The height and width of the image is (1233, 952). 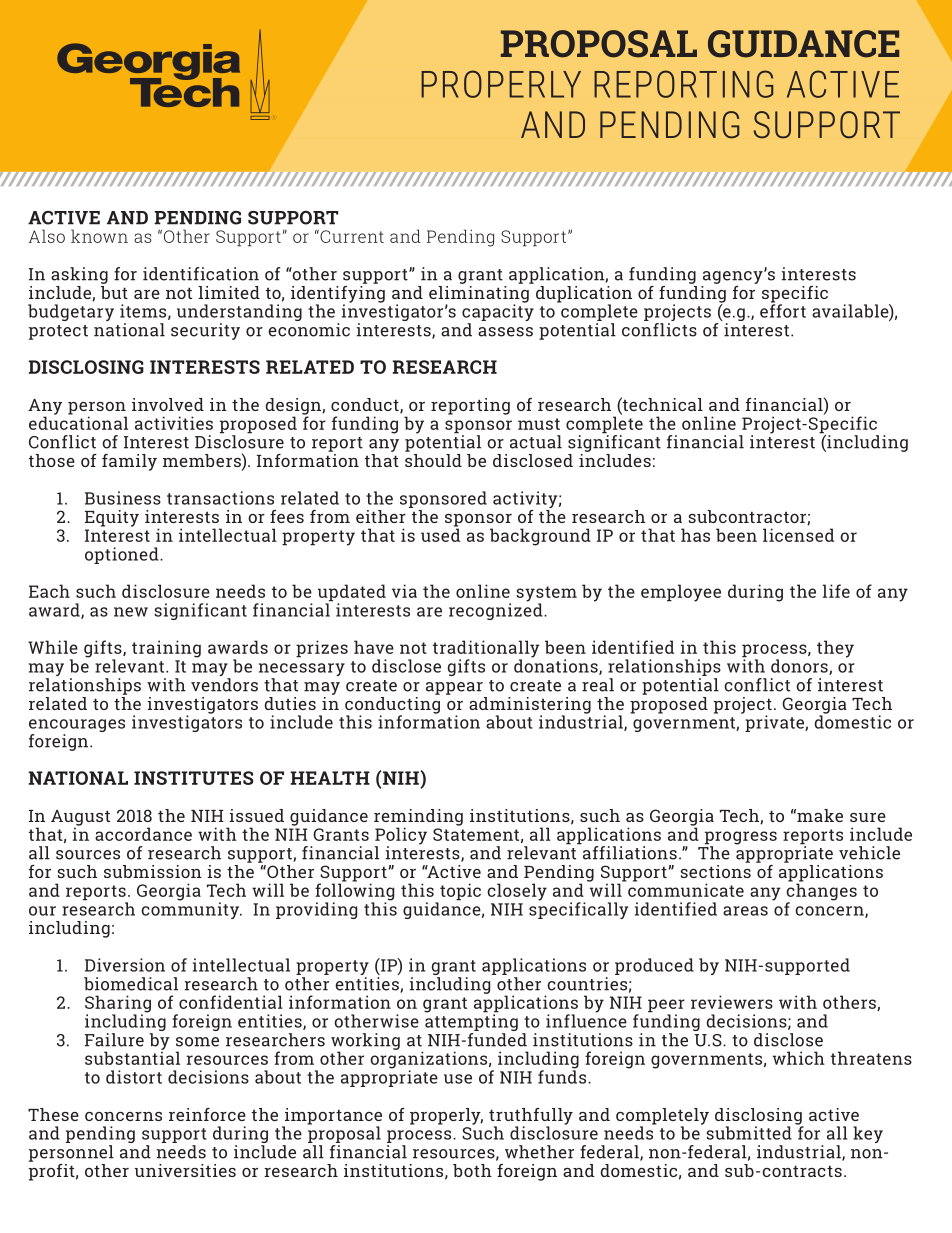 What do you see at coordinates (131, 612) in the image?
I see `new` at bounding box center [131, 612].
